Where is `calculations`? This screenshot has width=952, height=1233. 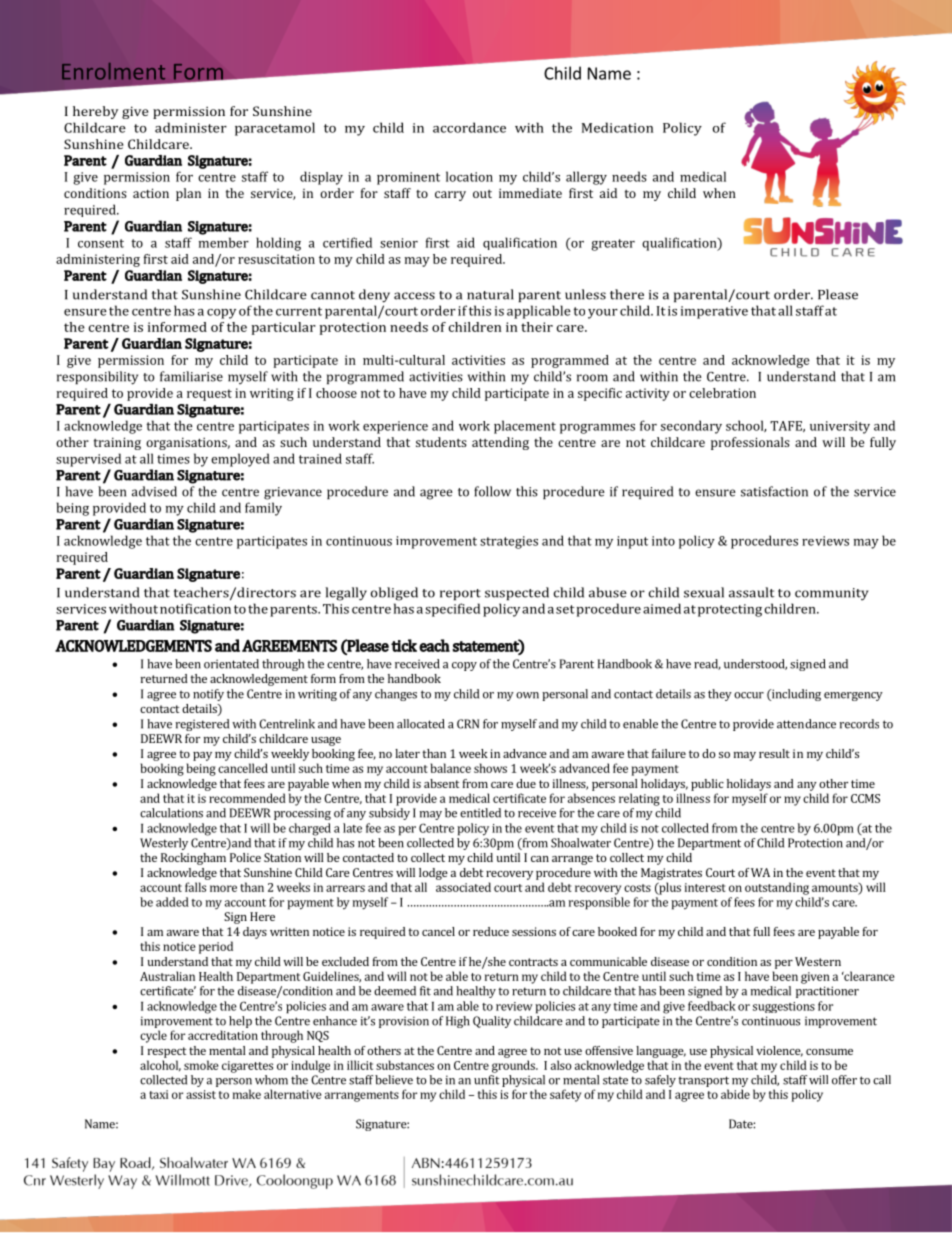
calculations is located at coordinates (171, 813).
